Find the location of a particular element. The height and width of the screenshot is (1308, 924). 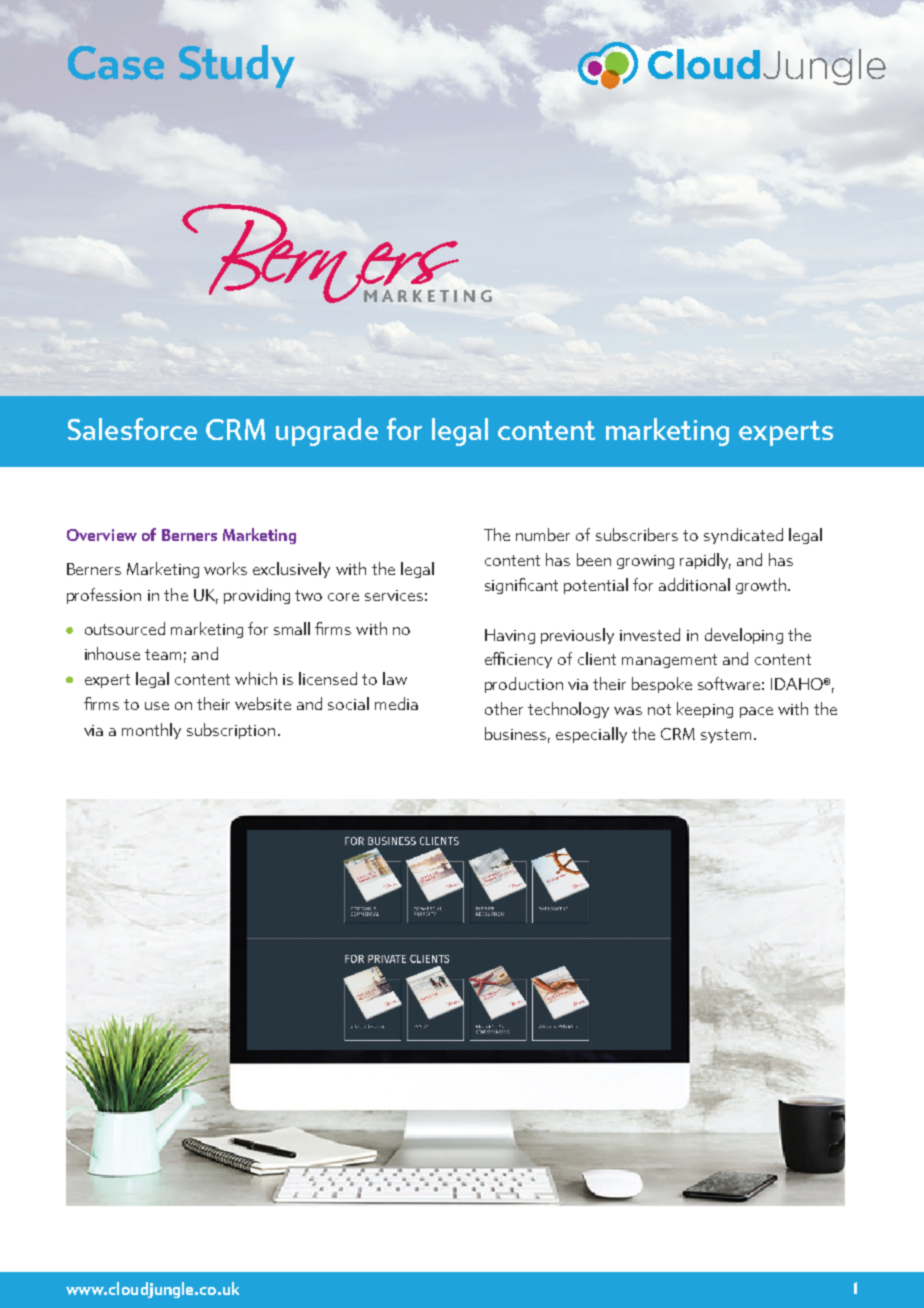

monthly is located at coordinates (151, 731).
